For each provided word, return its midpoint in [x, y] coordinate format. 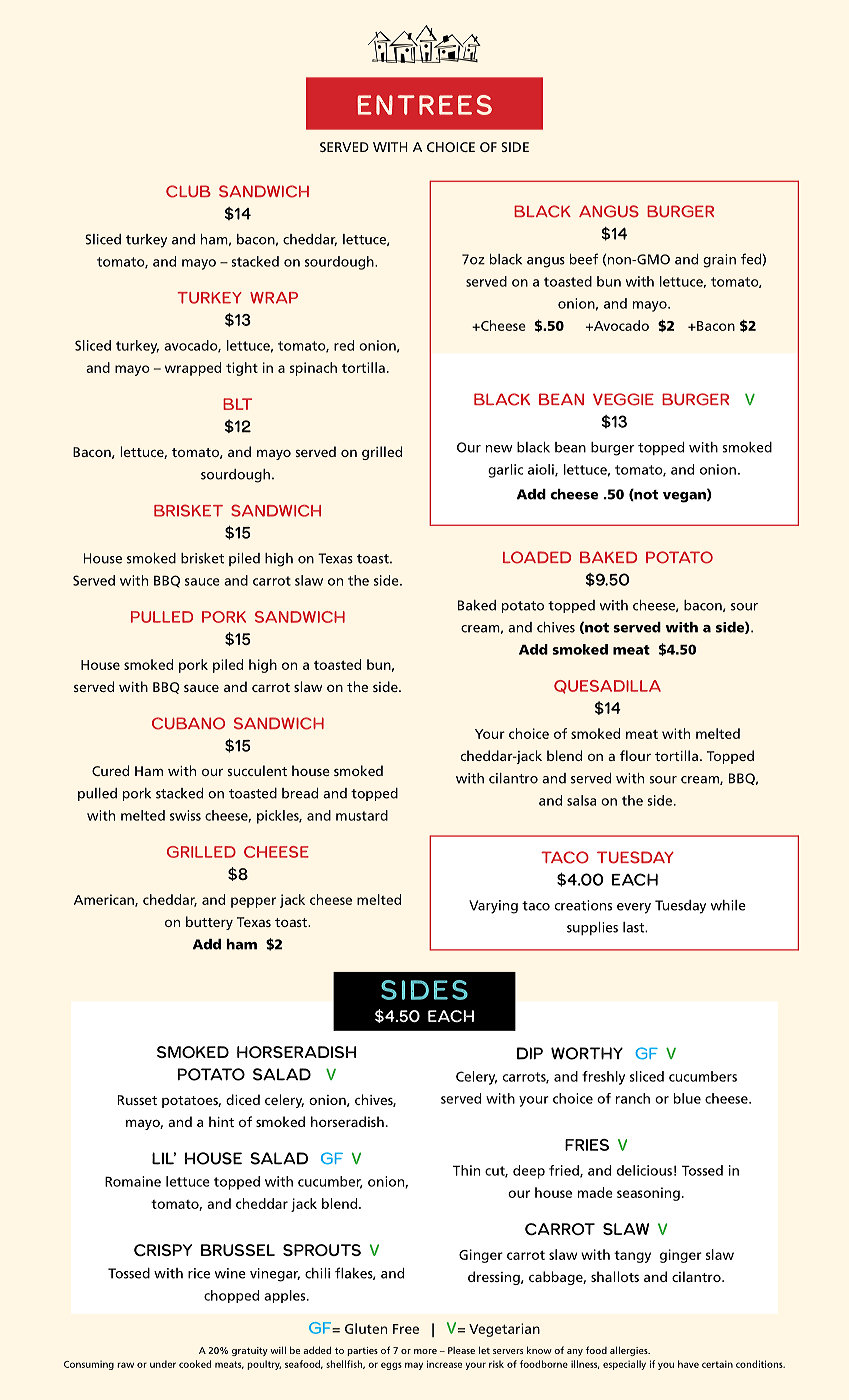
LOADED [537, 557]
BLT [237, 404]
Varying [493, 907]
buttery [209, 923]
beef [584, 259]
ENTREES [424, 105]
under [163, 1364]
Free [406, 1329]
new [499, 449]
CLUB [188, 191]
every [634, 908]
